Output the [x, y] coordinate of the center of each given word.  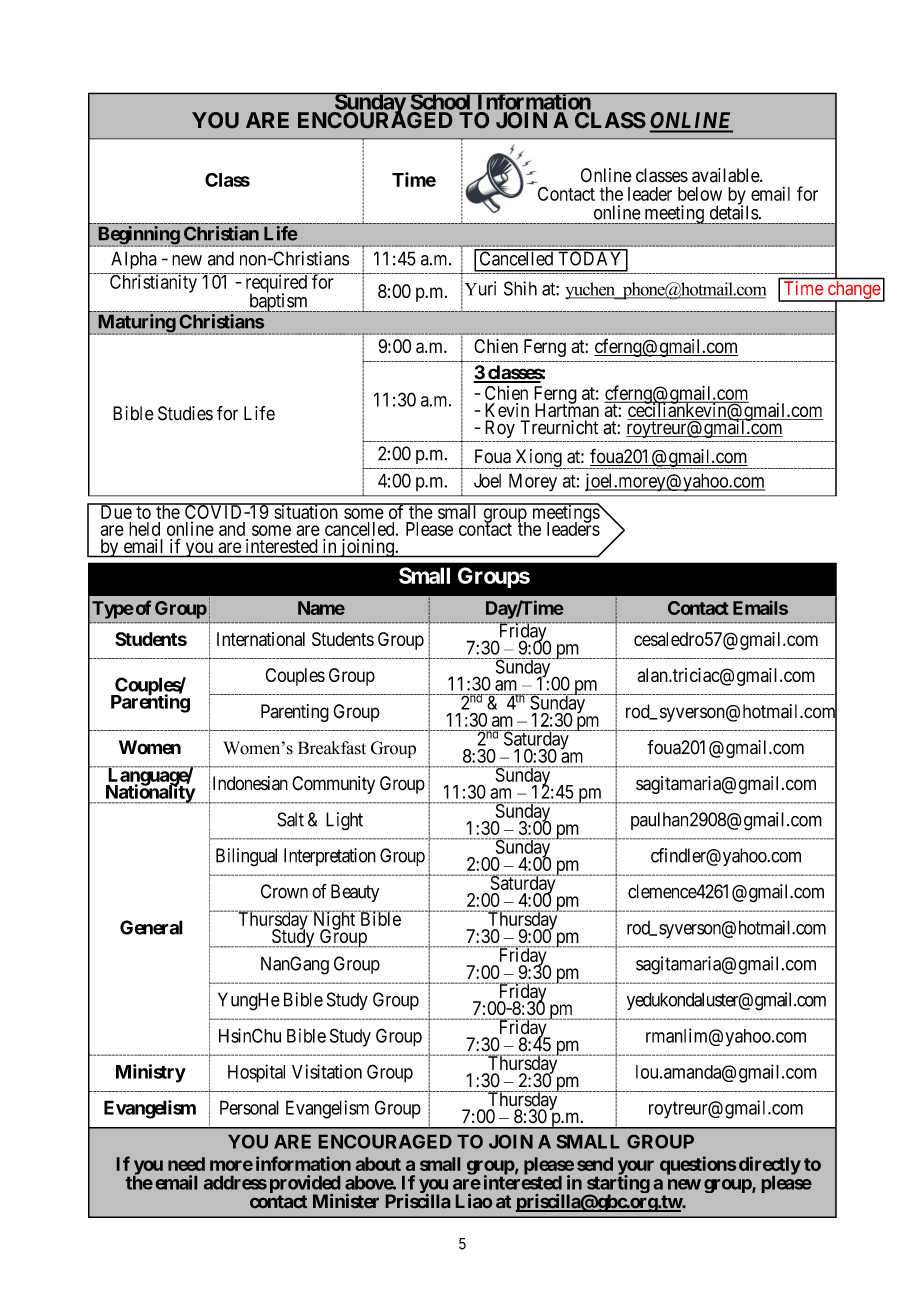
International [261, 639]
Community [333, 785]
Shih [520, 288]
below [700, 194]
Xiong [538, 459]
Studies [185, 413]
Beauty [355, 893]
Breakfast [332, 748]
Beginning [138, 236]
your [636, 1168]
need [186, 1164]
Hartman [567, 409]
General [151, 927]
